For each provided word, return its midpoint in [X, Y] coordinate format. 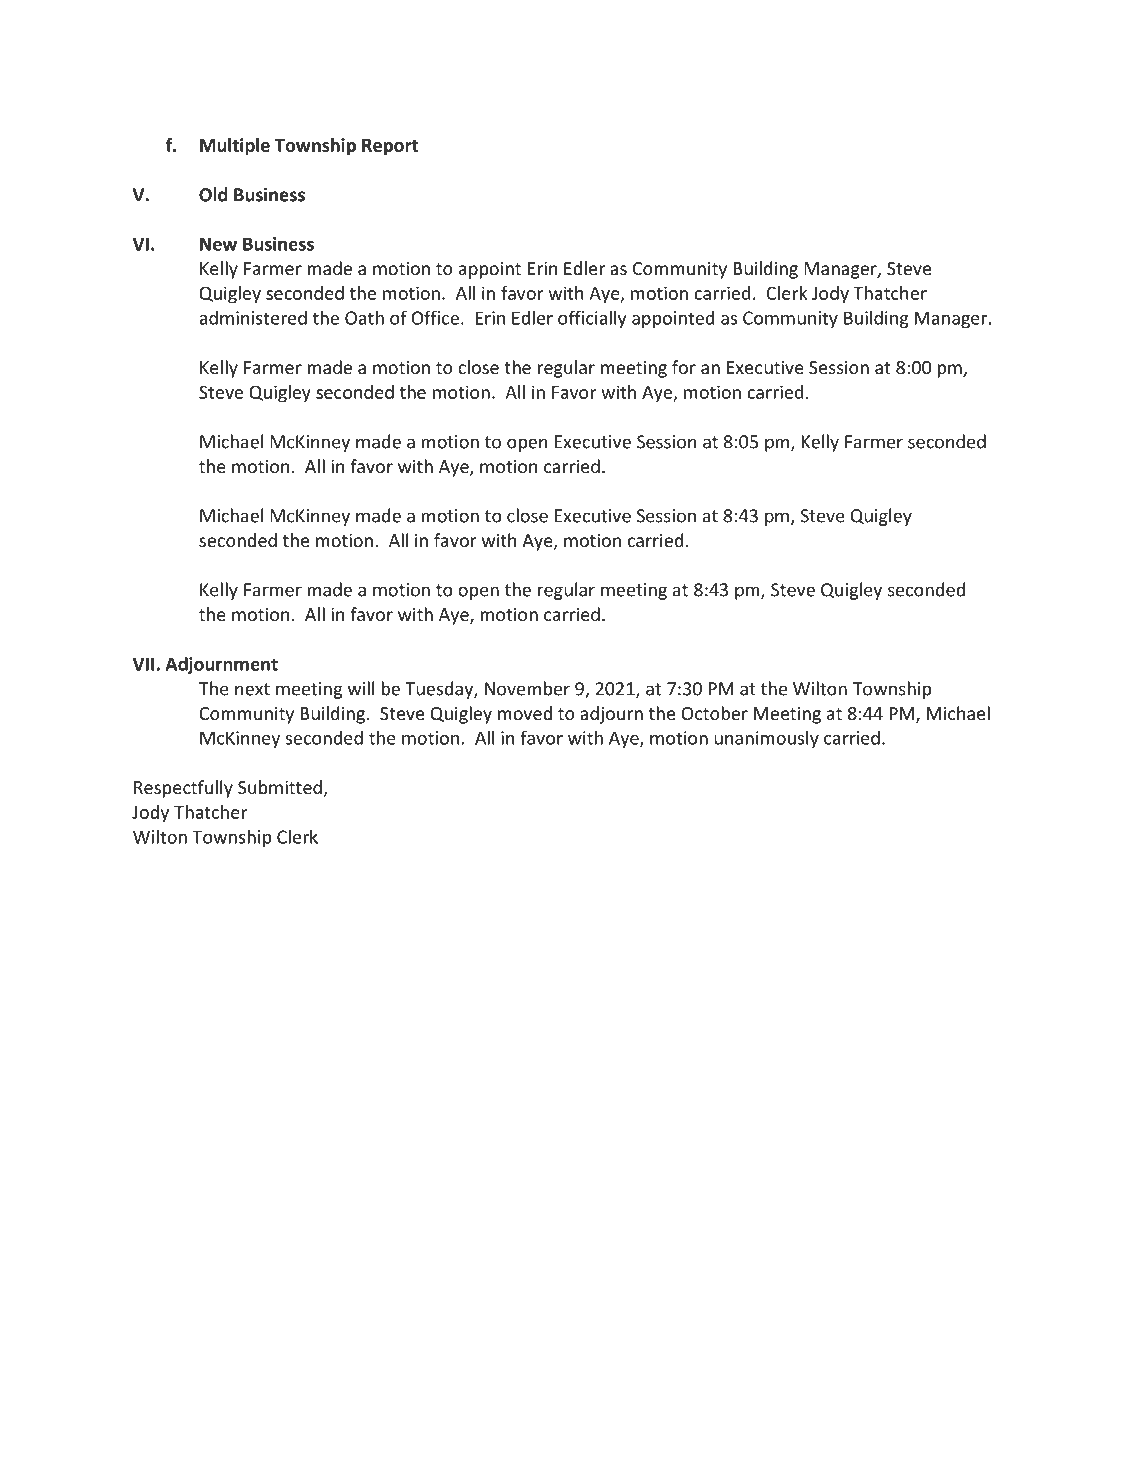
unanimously [766, 739]
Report [390, 147]
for [684, 367]
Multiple [235, 147]
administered [253, 317]
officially [592, 319]
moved [525, 713]
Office [435, 318]
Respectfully [183, 789]
